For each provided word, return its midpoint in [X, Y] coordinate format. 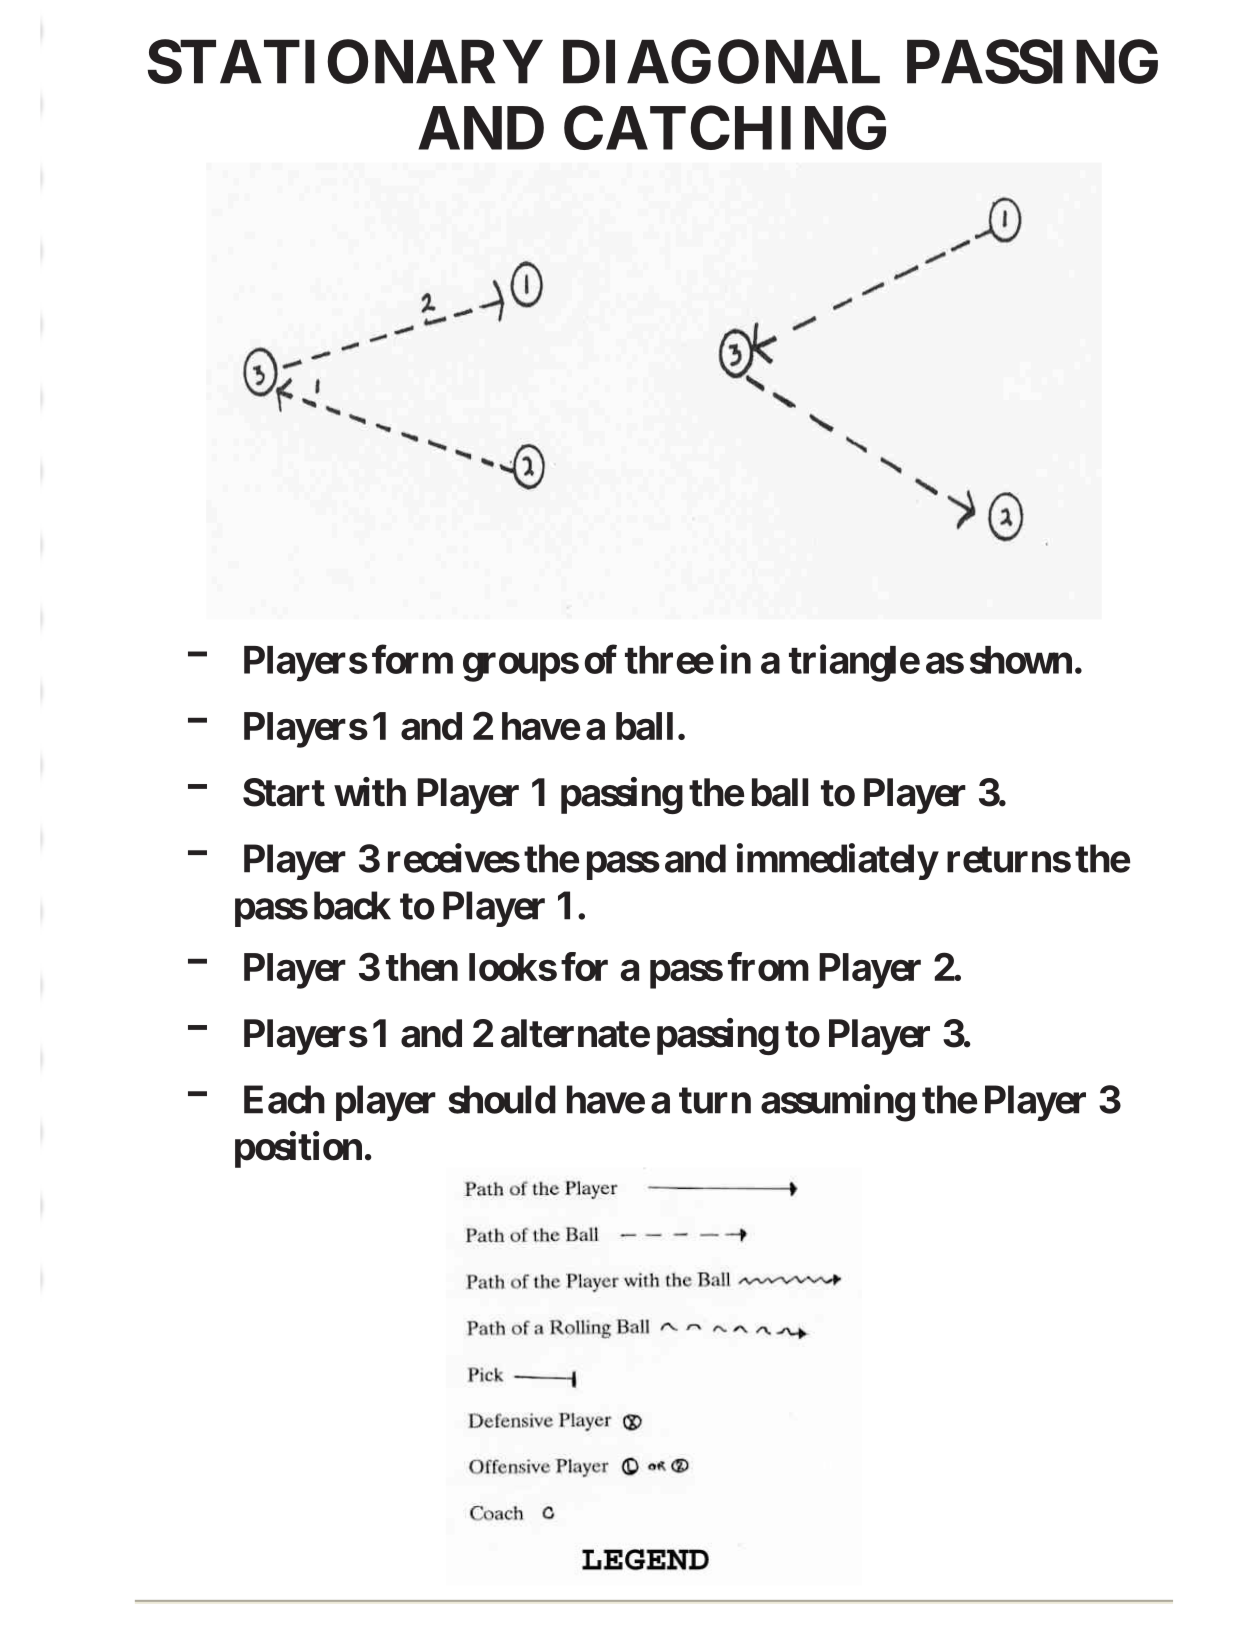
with [370, 792]
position [298, 1149]
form [412, 659]
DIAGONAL [721, 62]
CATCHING [725, 128]
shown [1021, 660]
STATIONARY [345, 62]
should [502, 1099]
